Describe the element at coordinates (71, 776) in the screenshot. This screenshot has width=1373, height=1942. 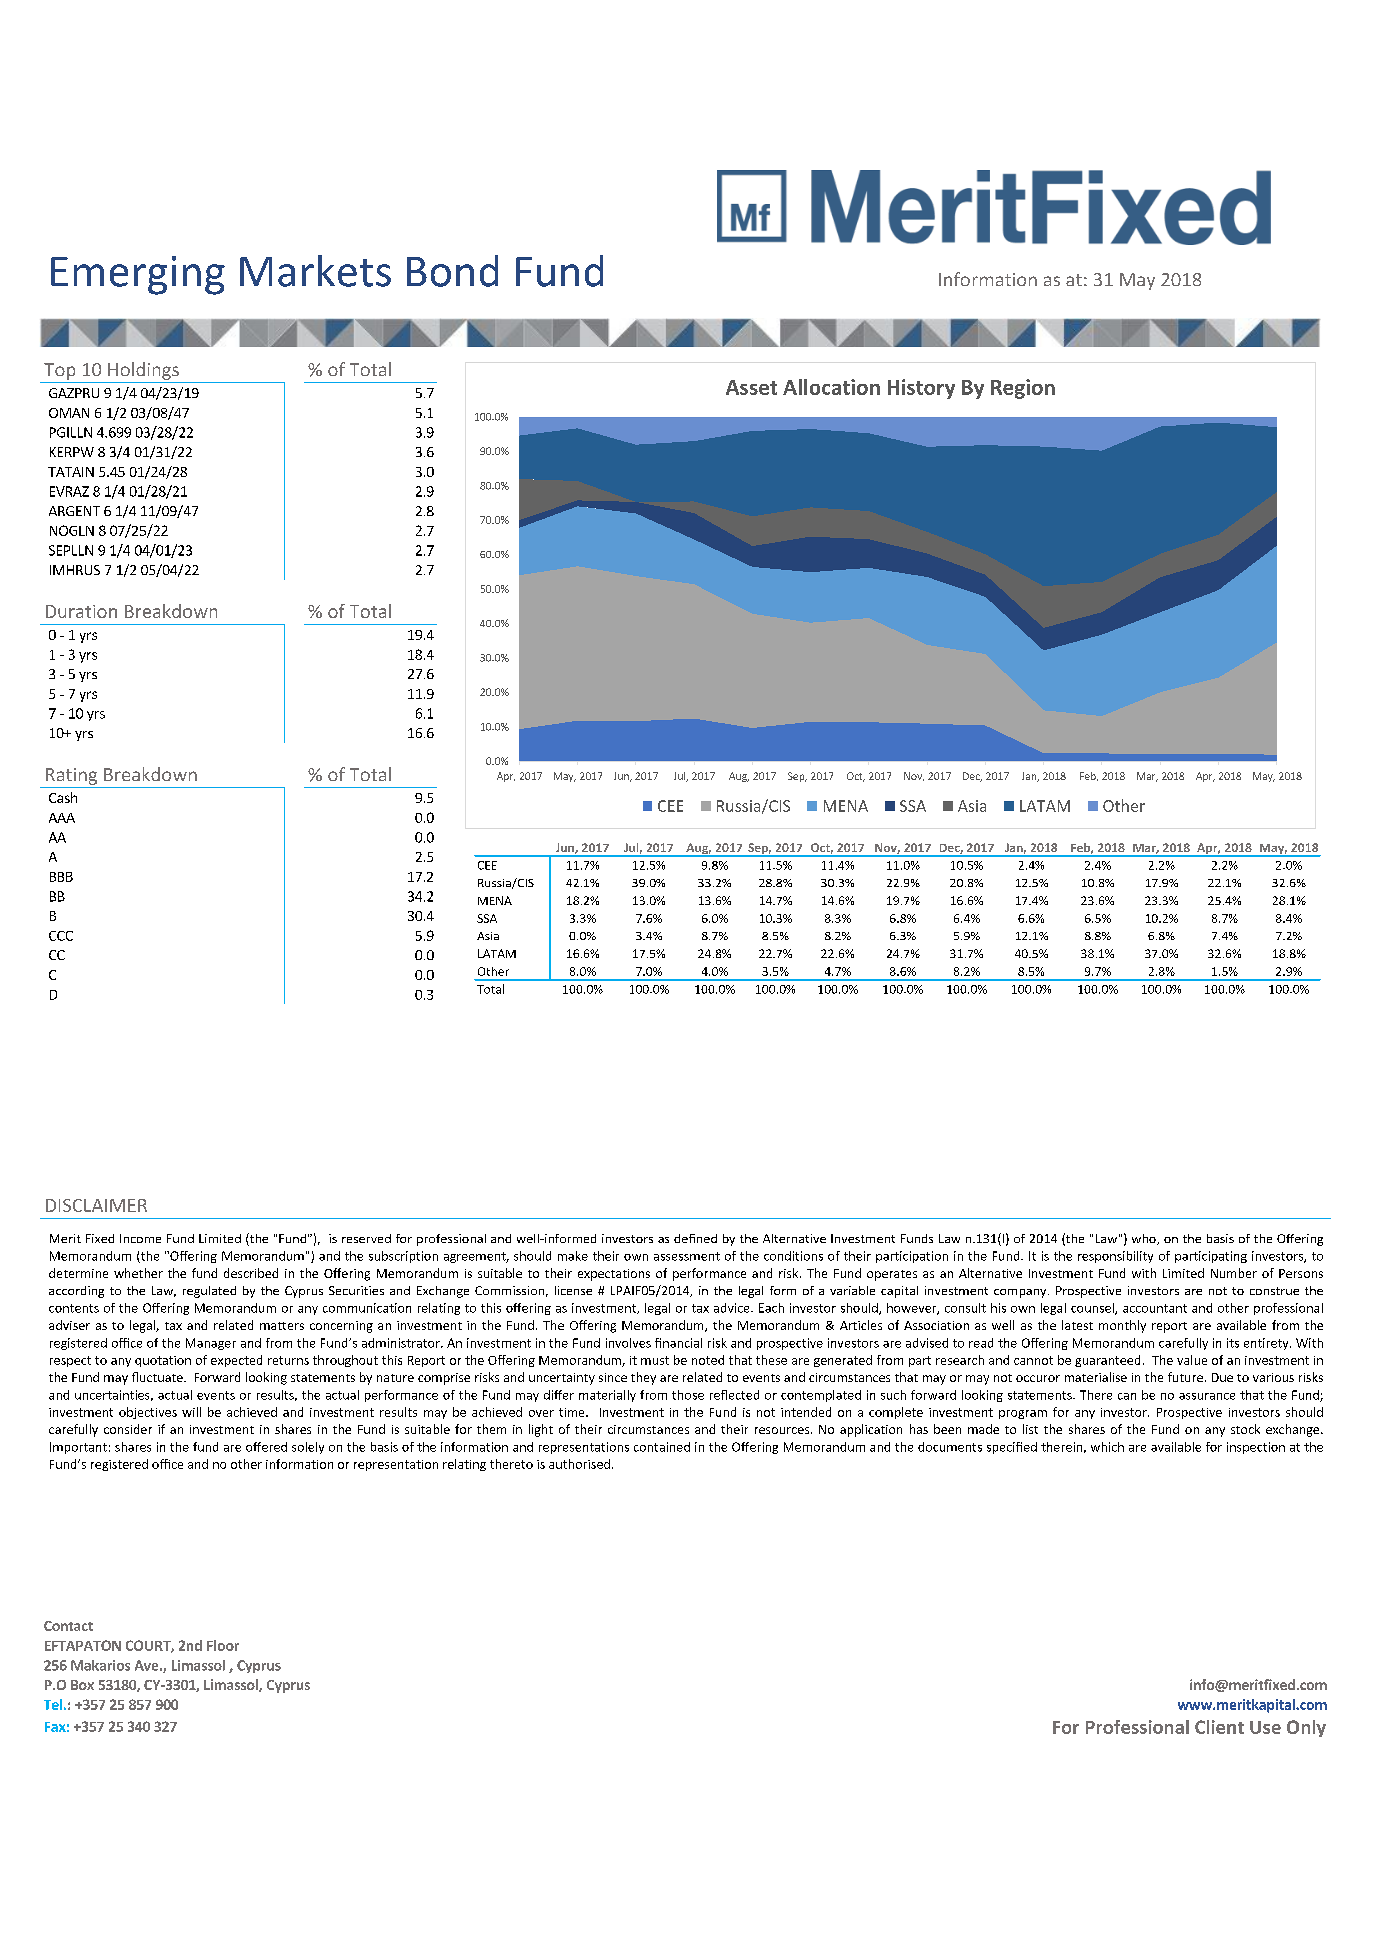
I see `Rating` at that location.
